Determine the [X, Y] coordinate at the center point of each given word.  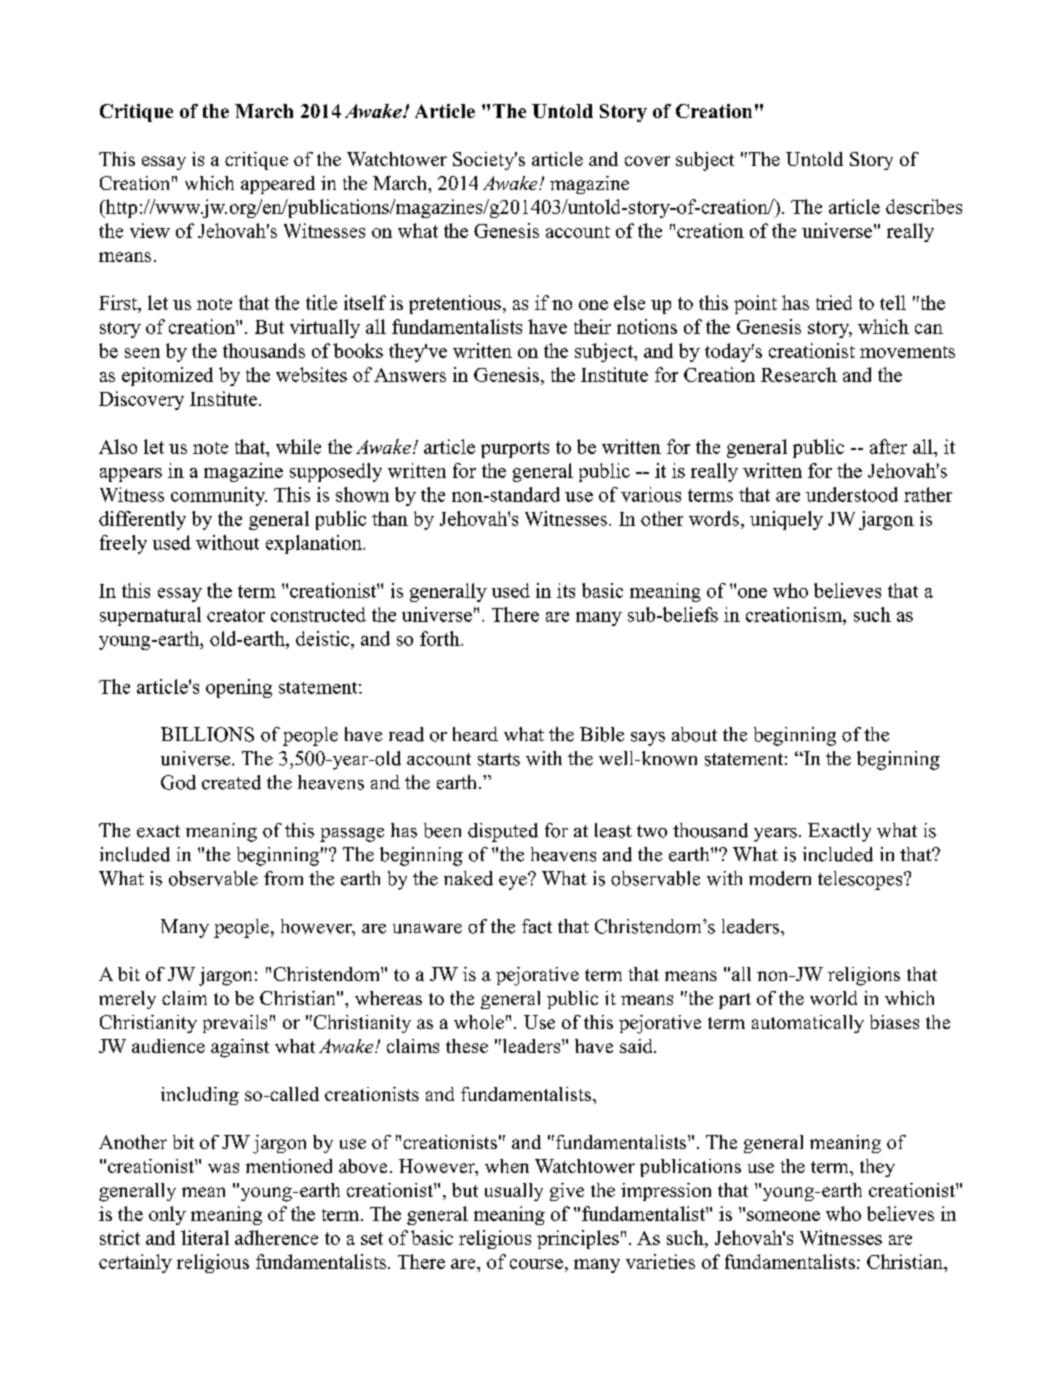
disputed [503, 832]
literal [205, 1237]
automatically [808, 1024]
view [150, 230]
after [888, 446]
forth [441, 638]
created [231, 782]
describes [924, 206]
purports [515, 449]
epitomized [167, 376]
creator [236, 615]
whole [479, 1022]
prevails [235, 1024]
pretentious [455, 304]
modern [780, 878]
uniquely [786, 520]
